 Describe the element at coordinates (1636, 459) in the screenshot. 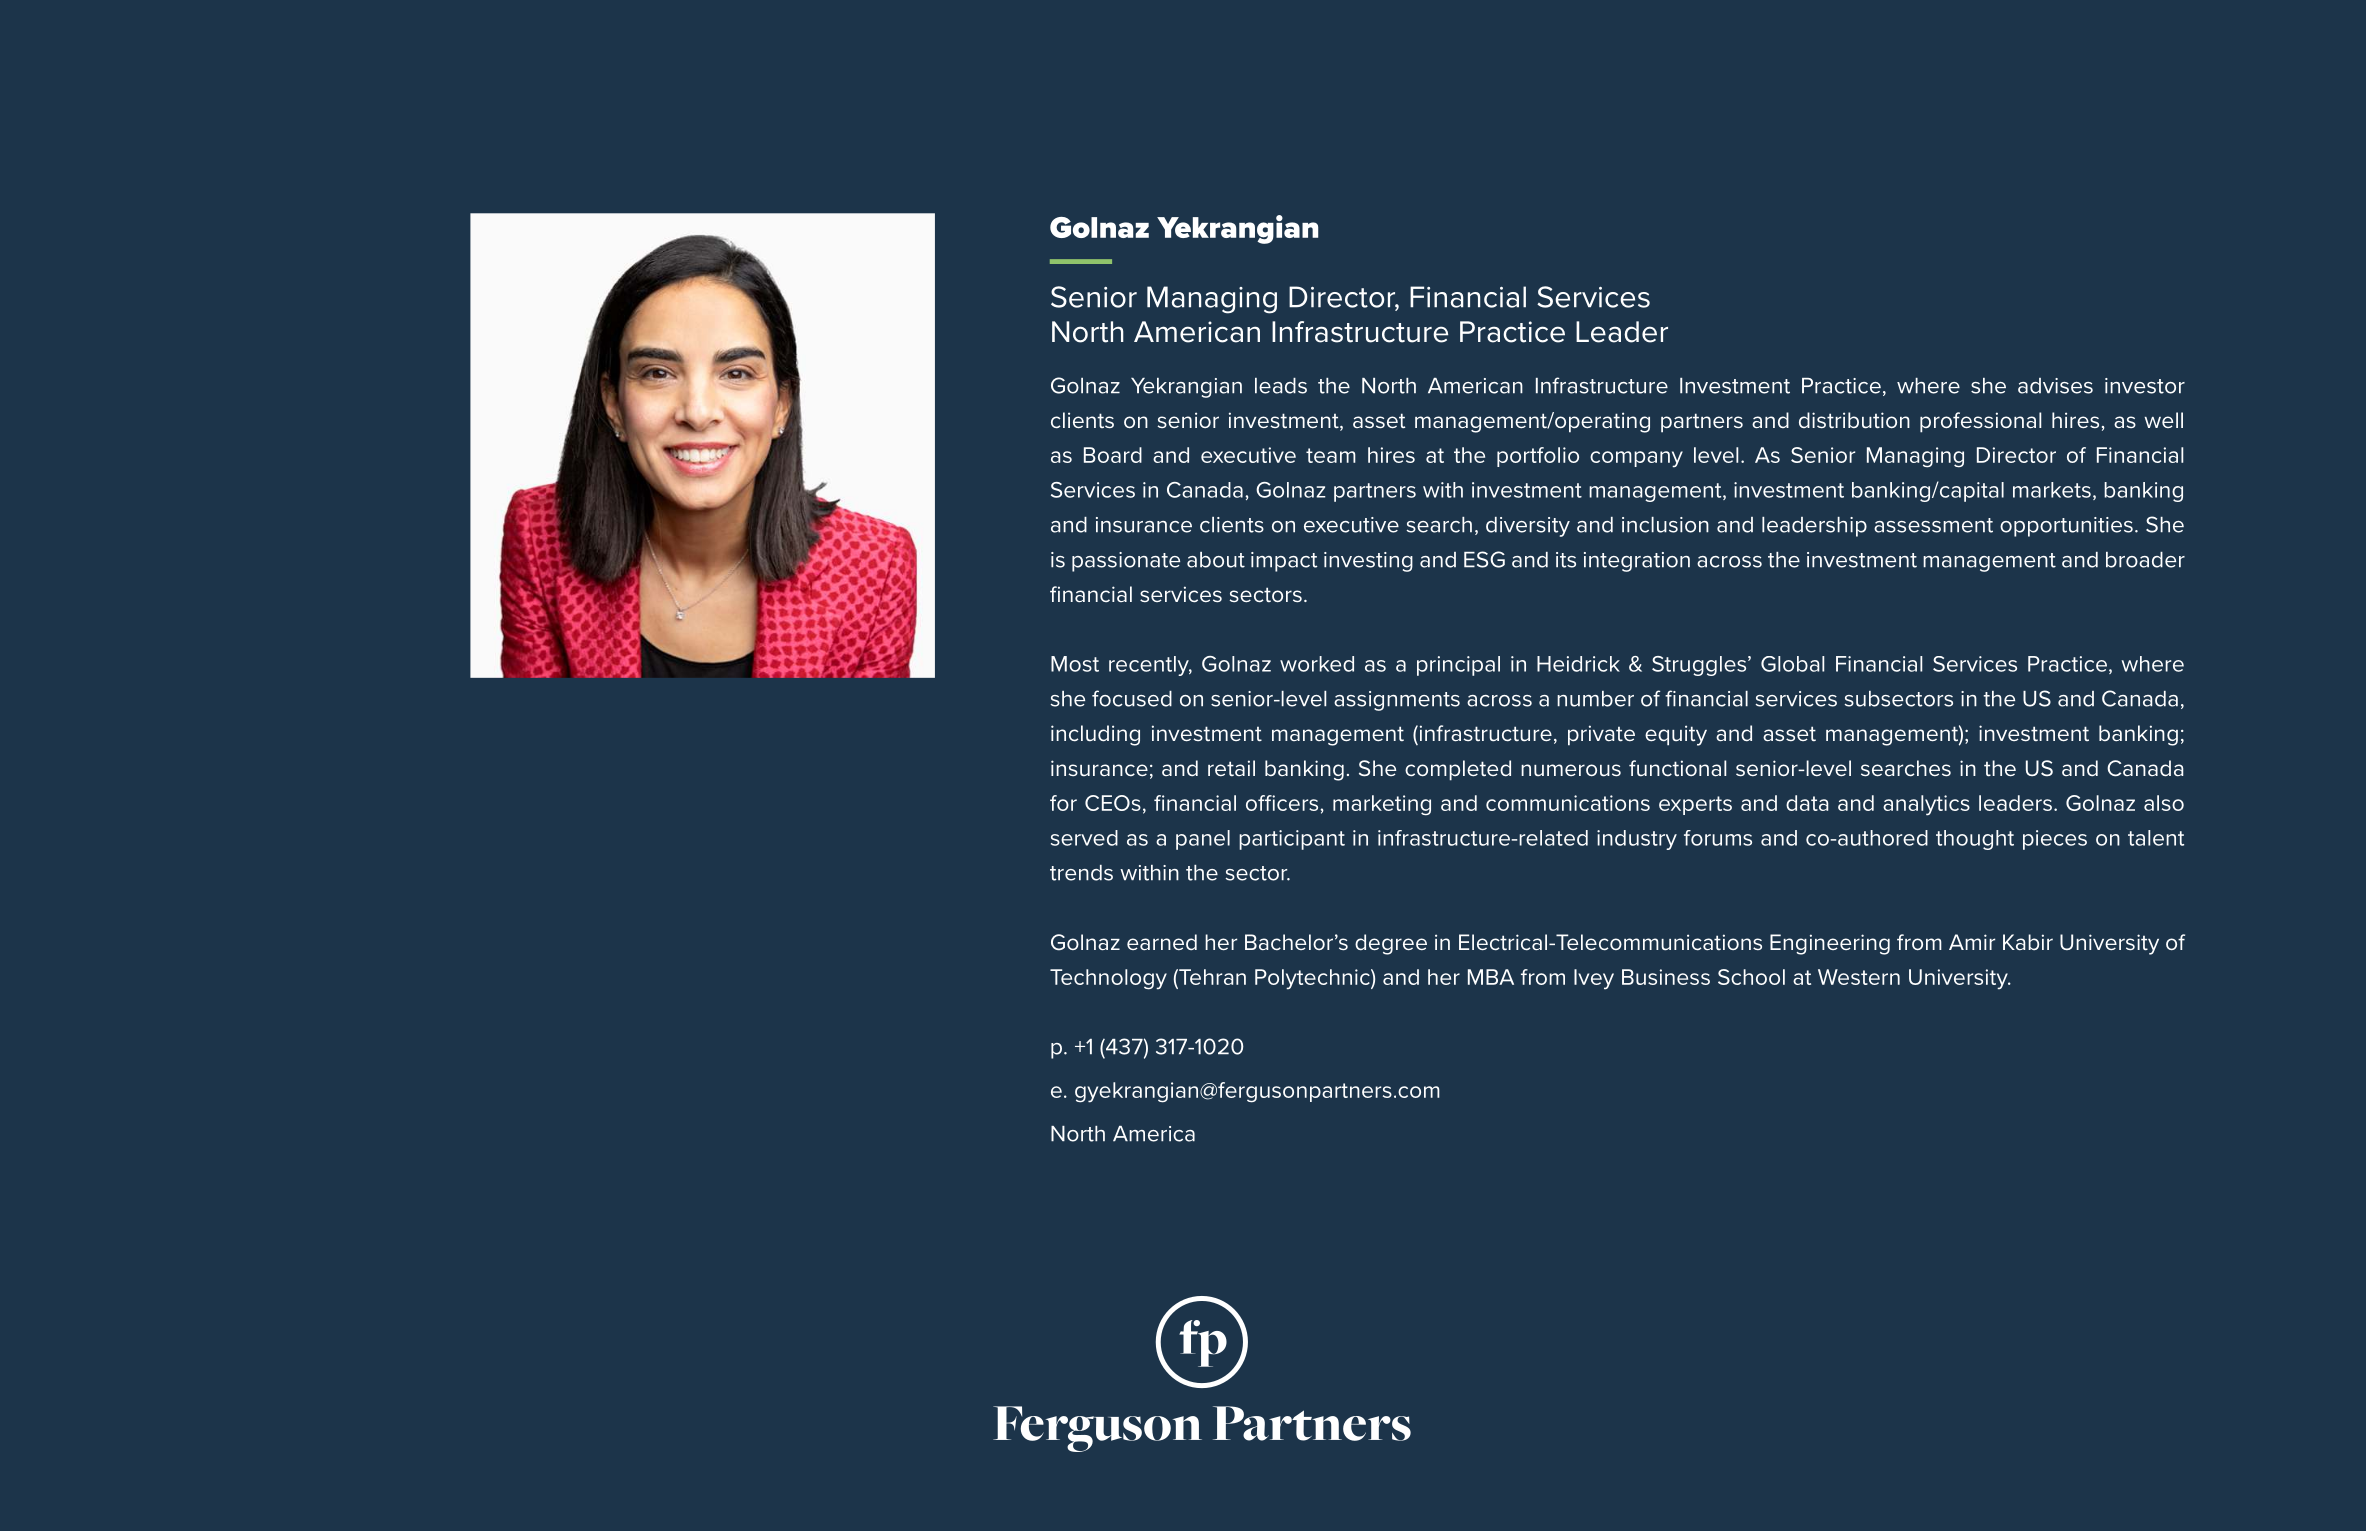

I see `company` at that location.
